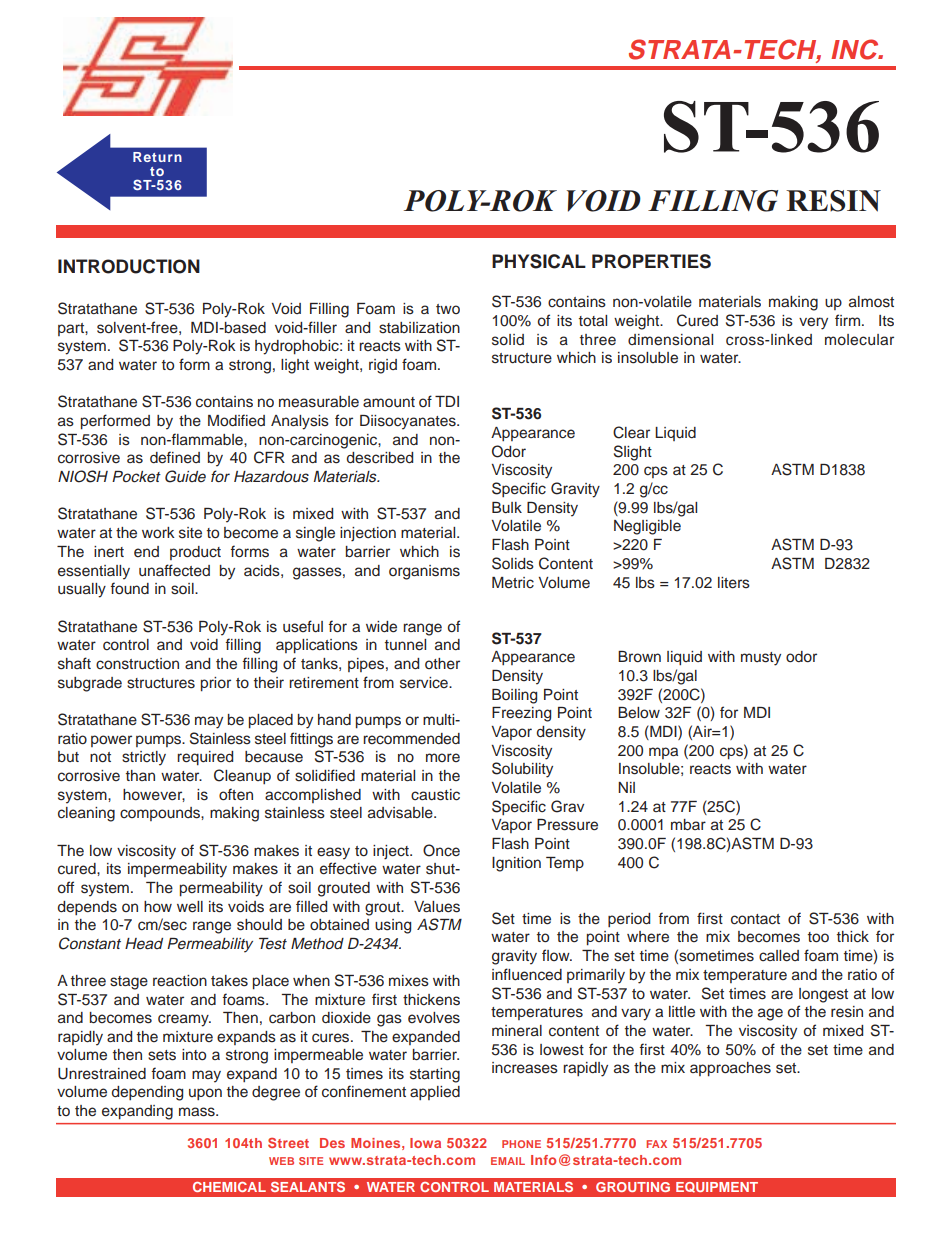 The width and height of the page is (952, 1233). Describe the element at coordinates (651, 261) in the page. I see `PROPERTIES` at that location.
